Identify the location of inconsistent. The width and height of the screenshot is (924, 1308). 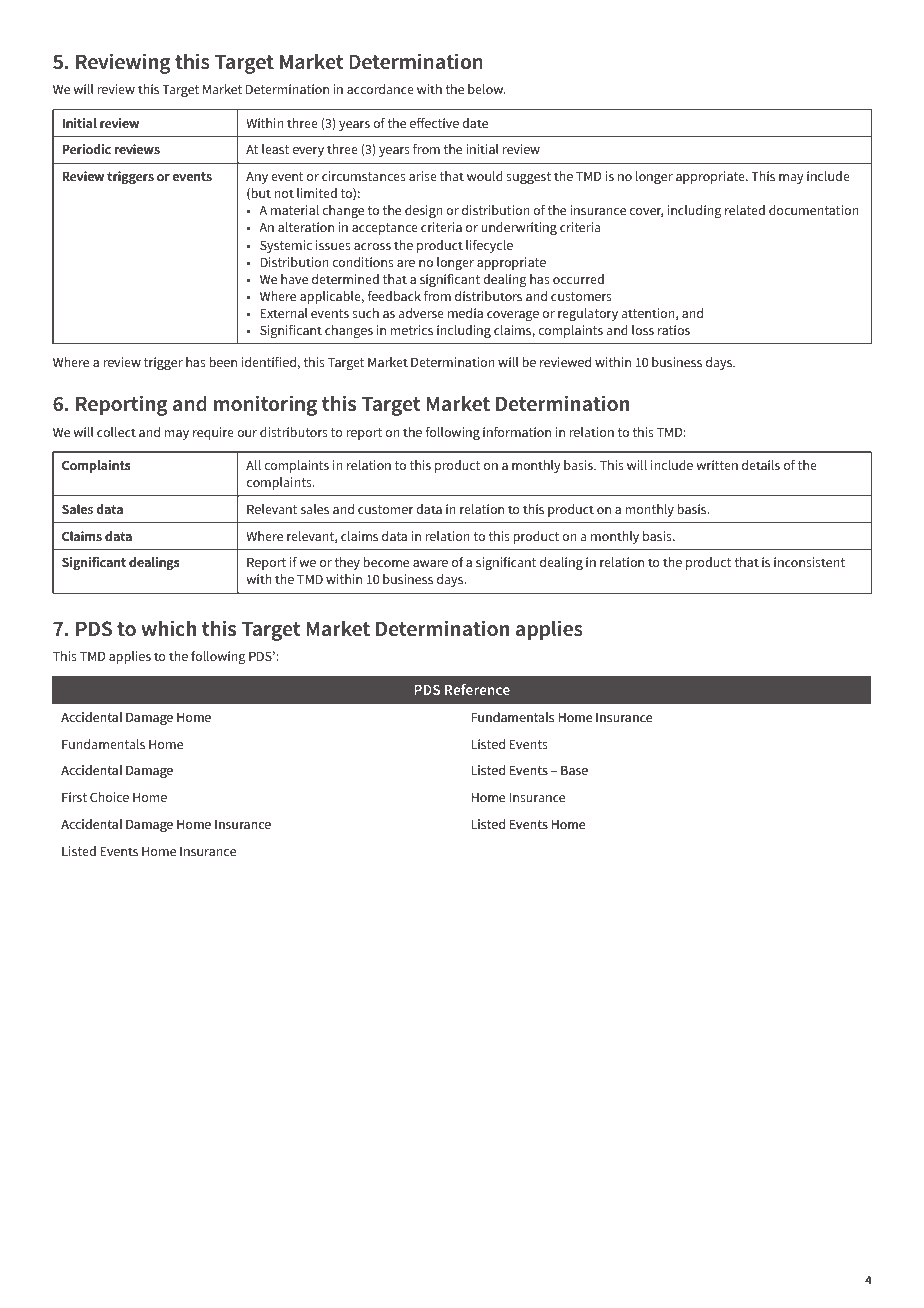
(809, 562).
